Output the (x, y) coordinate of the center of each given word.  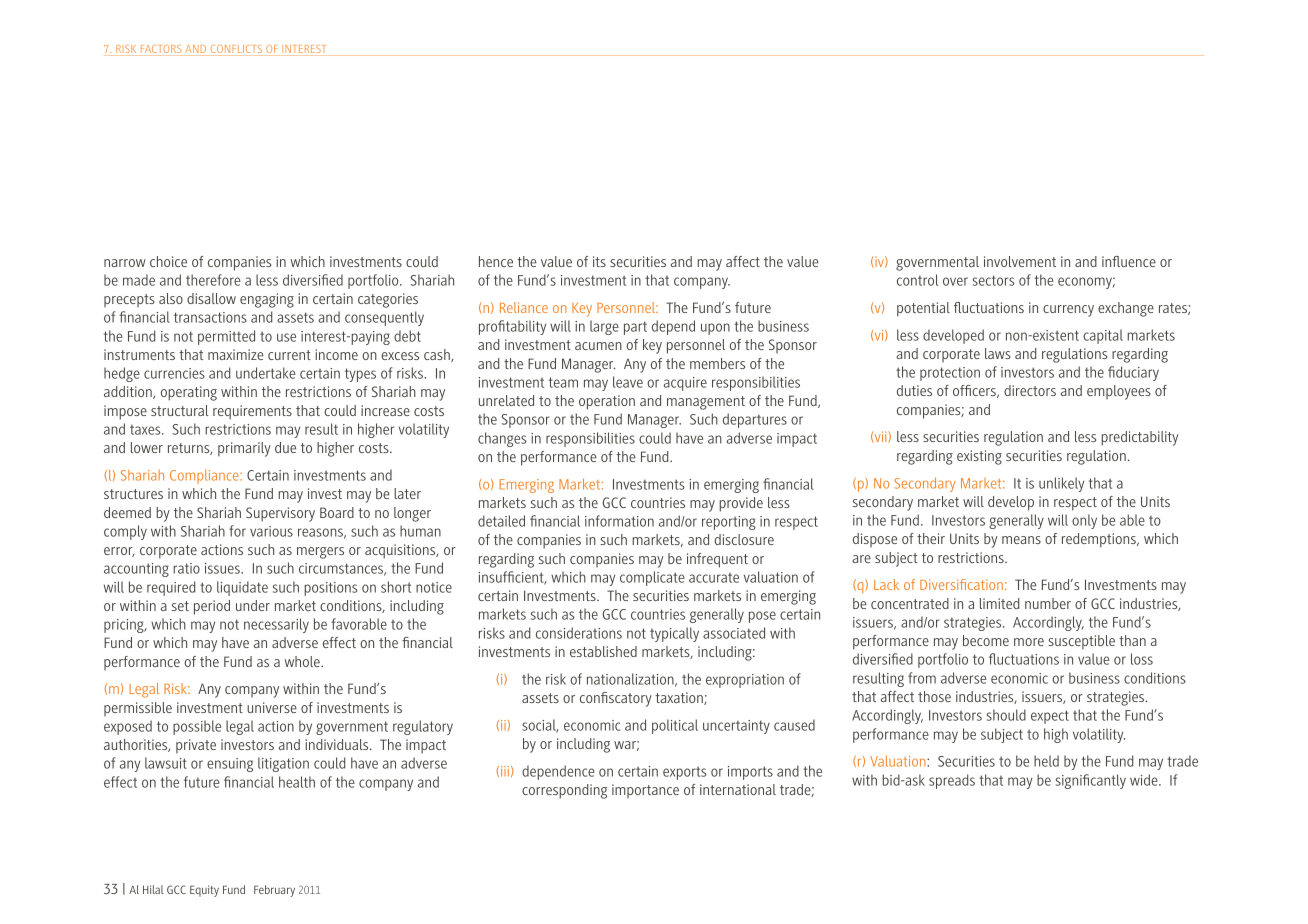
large (604, 327)
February (274, 891)
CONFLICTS (236, 49)
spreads (952, 781)
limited (999, 603)
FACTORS (161, 49)
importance (645, 791)
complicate (652, 578)
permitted (226, 337)
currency (1068, 311)
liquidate (242, 588)
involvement (1020, 261)
